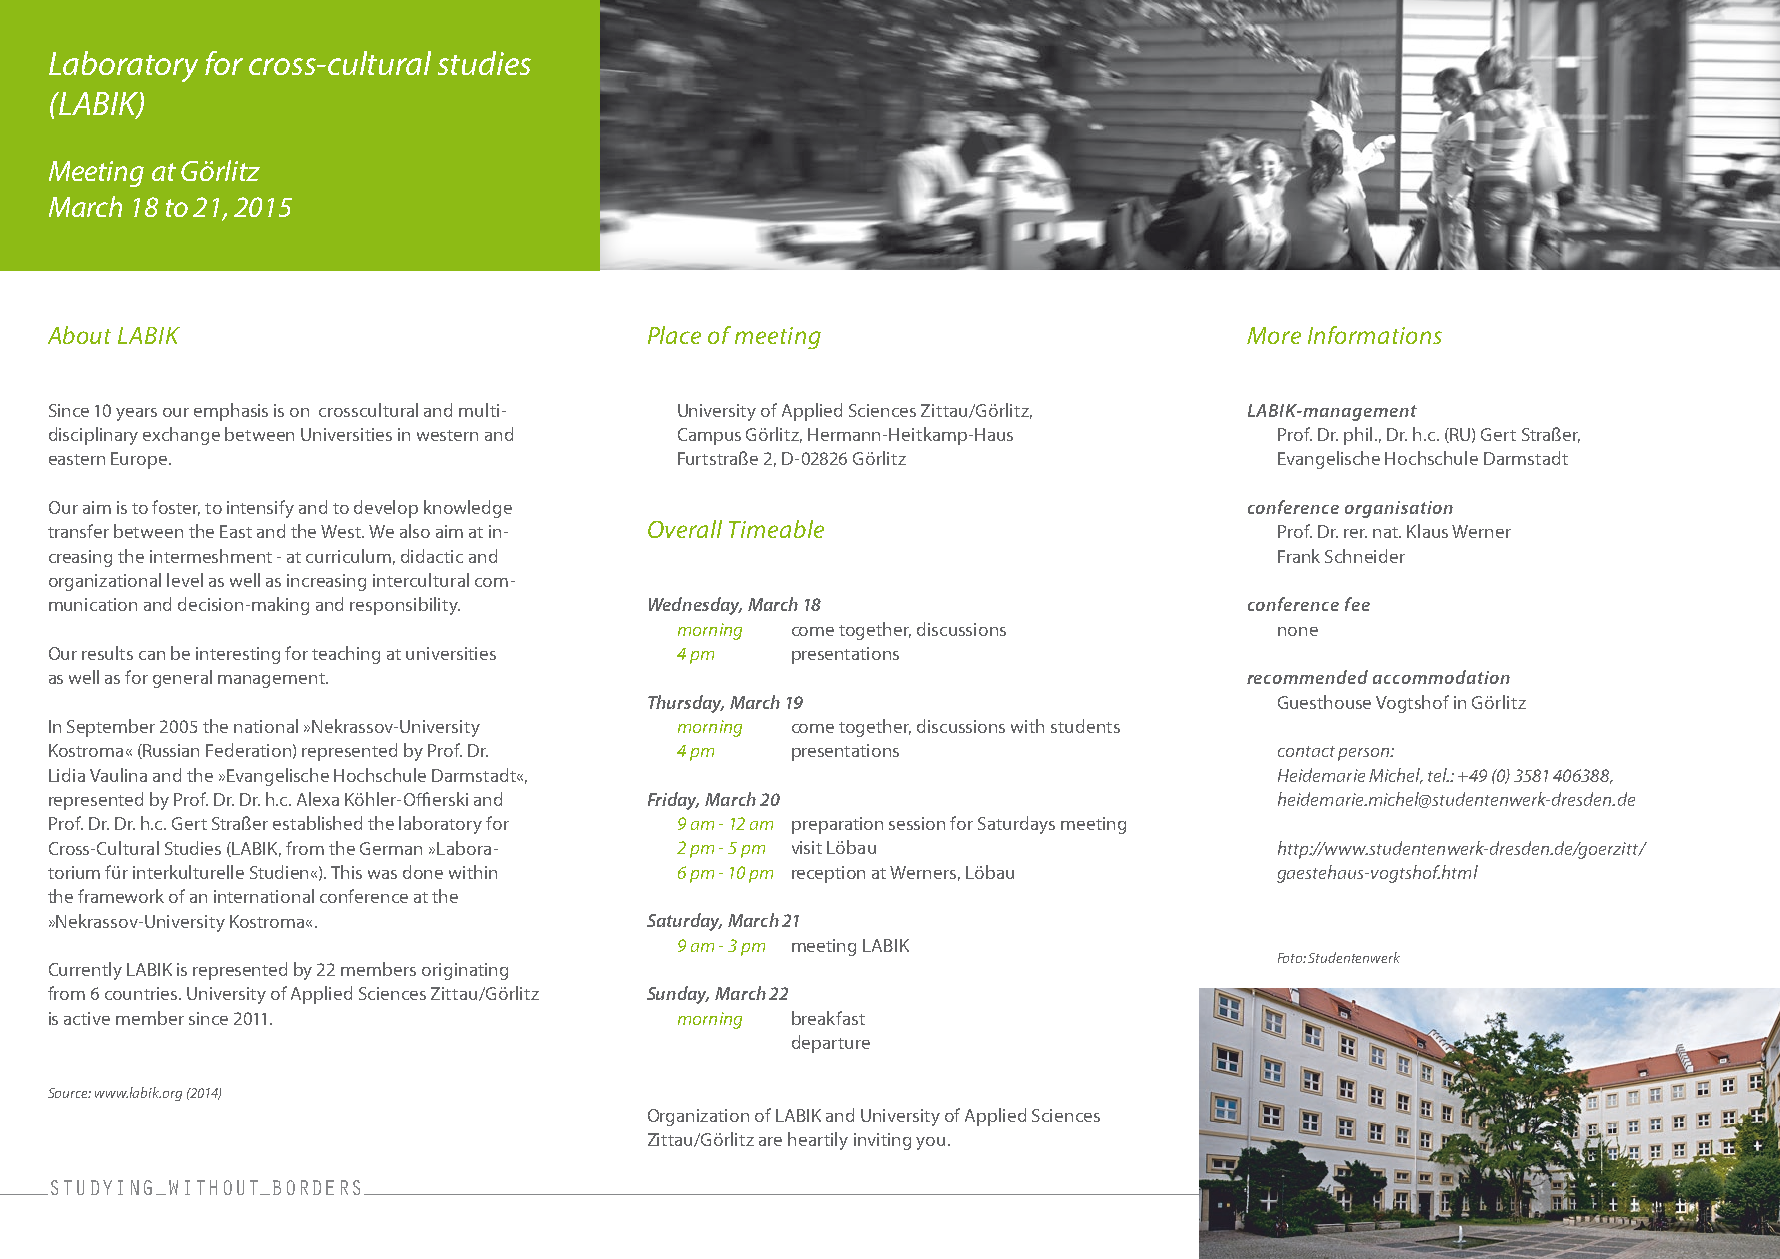  I want to click on none, so click(1298, 631).
